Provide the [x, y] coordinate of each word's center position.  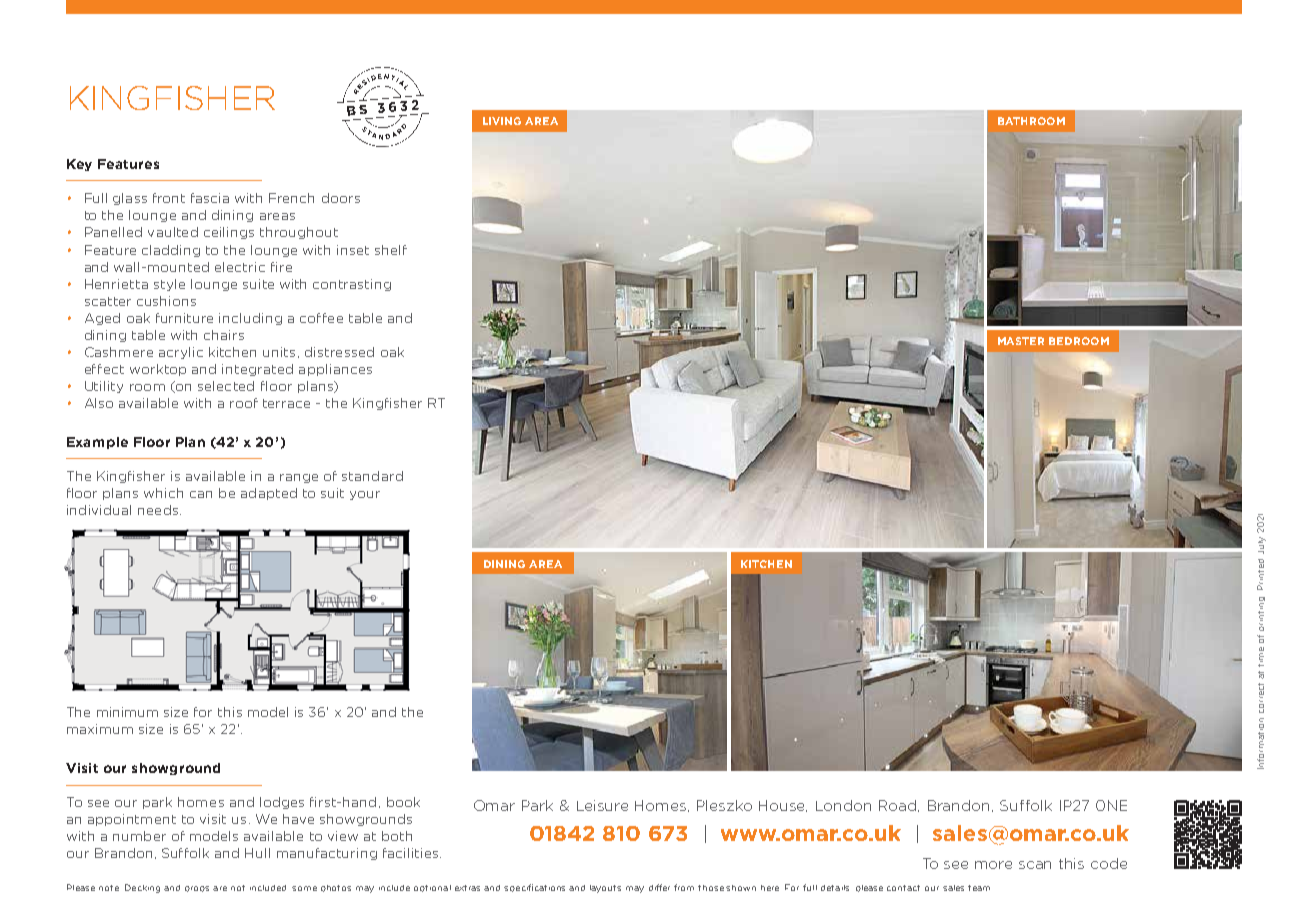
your [365, 495]
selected [226, 386]
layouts [605, 889]
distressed [339, 352]
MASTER [1021, 341]
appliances [335, 370]
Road [899, 806]
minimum [127, 712]
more [993, 865]
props [197, 889]
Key [79, 165]
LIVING [502, 121]
